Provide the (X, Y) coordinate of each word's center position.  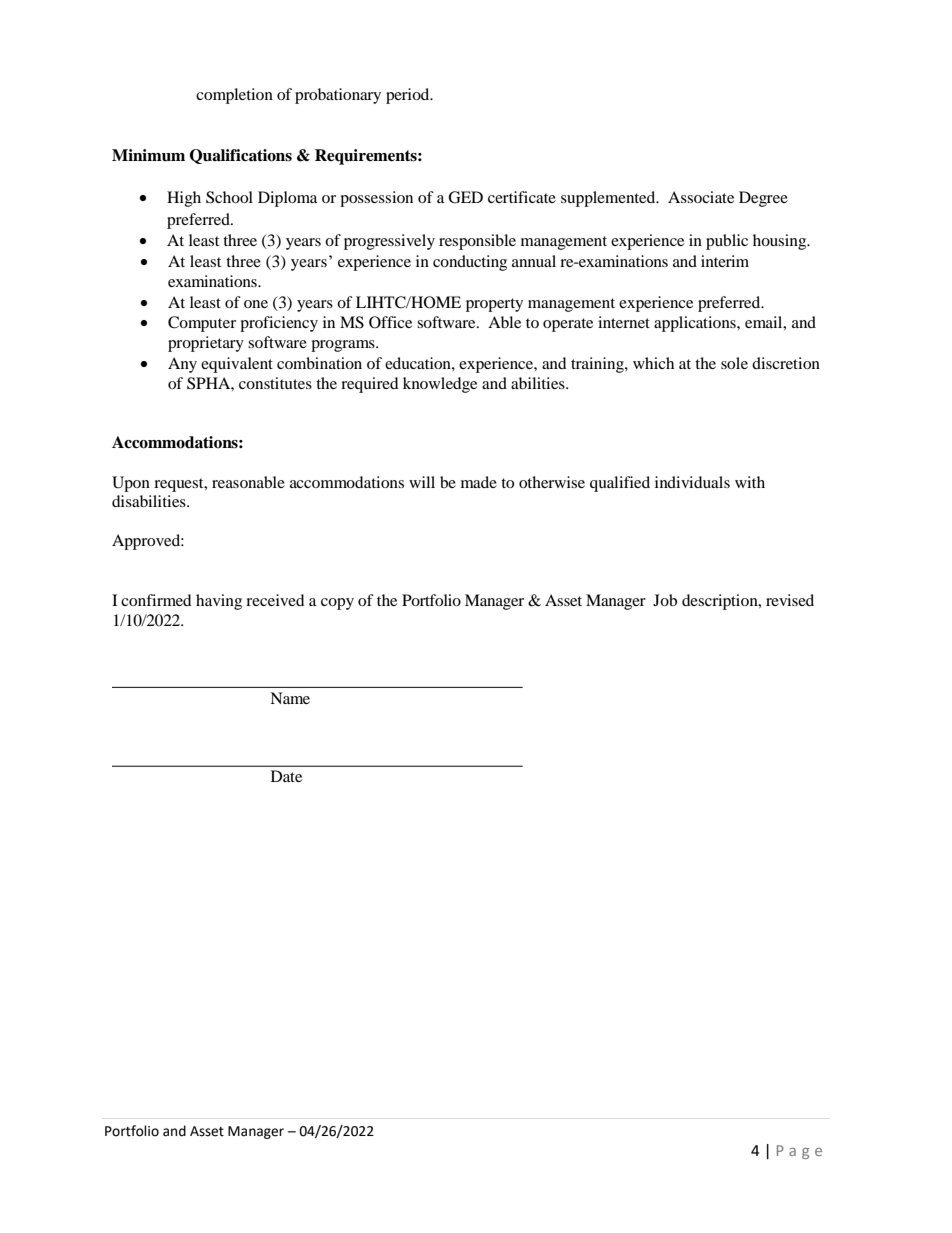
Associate (701, 197)
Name (290, 698)
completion (234, 96)
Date (286, 776)
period (409, 96)
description (721, 602)
